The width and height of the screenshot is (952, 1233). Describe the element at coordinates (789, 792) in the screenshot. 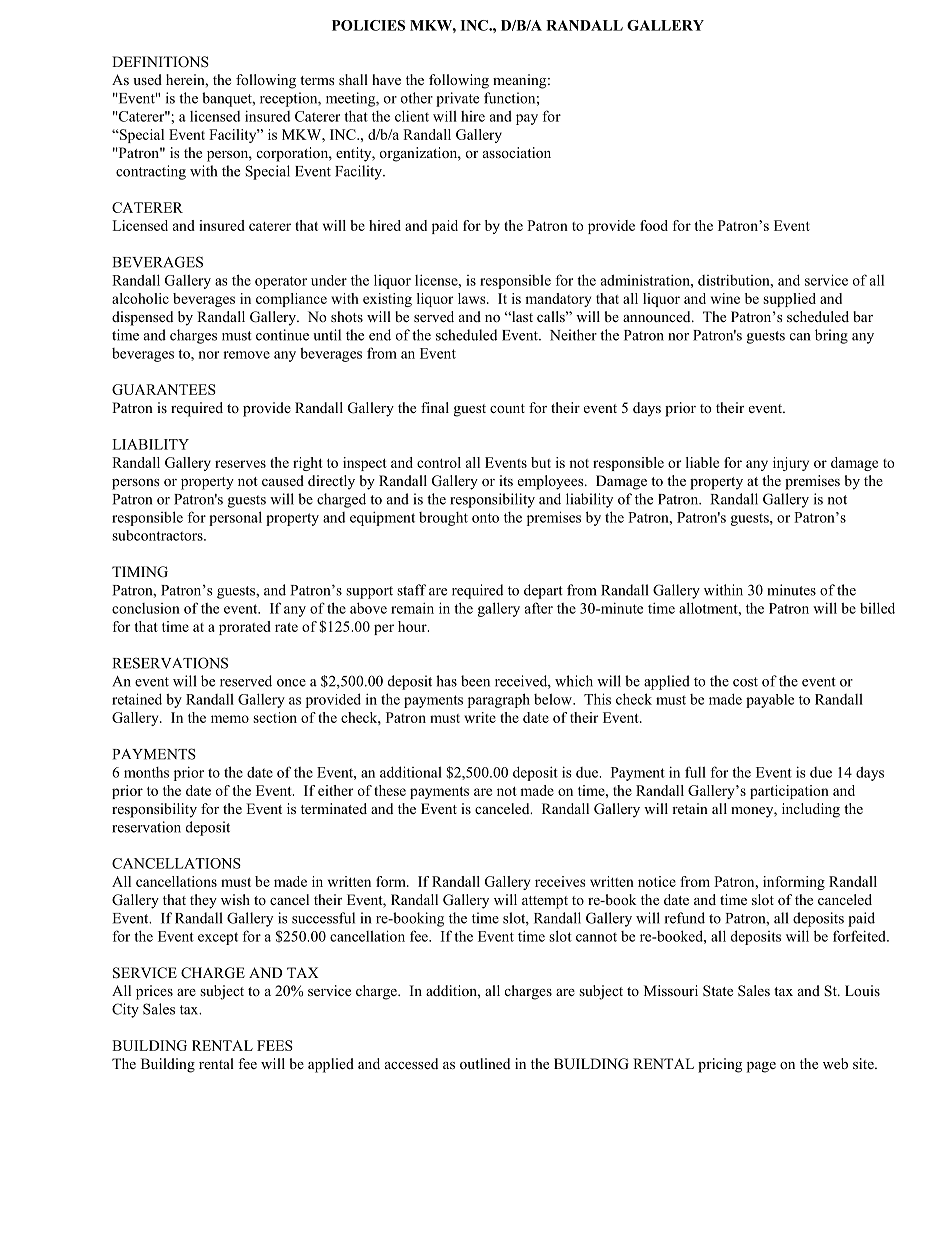

I see `participation` at that location.
